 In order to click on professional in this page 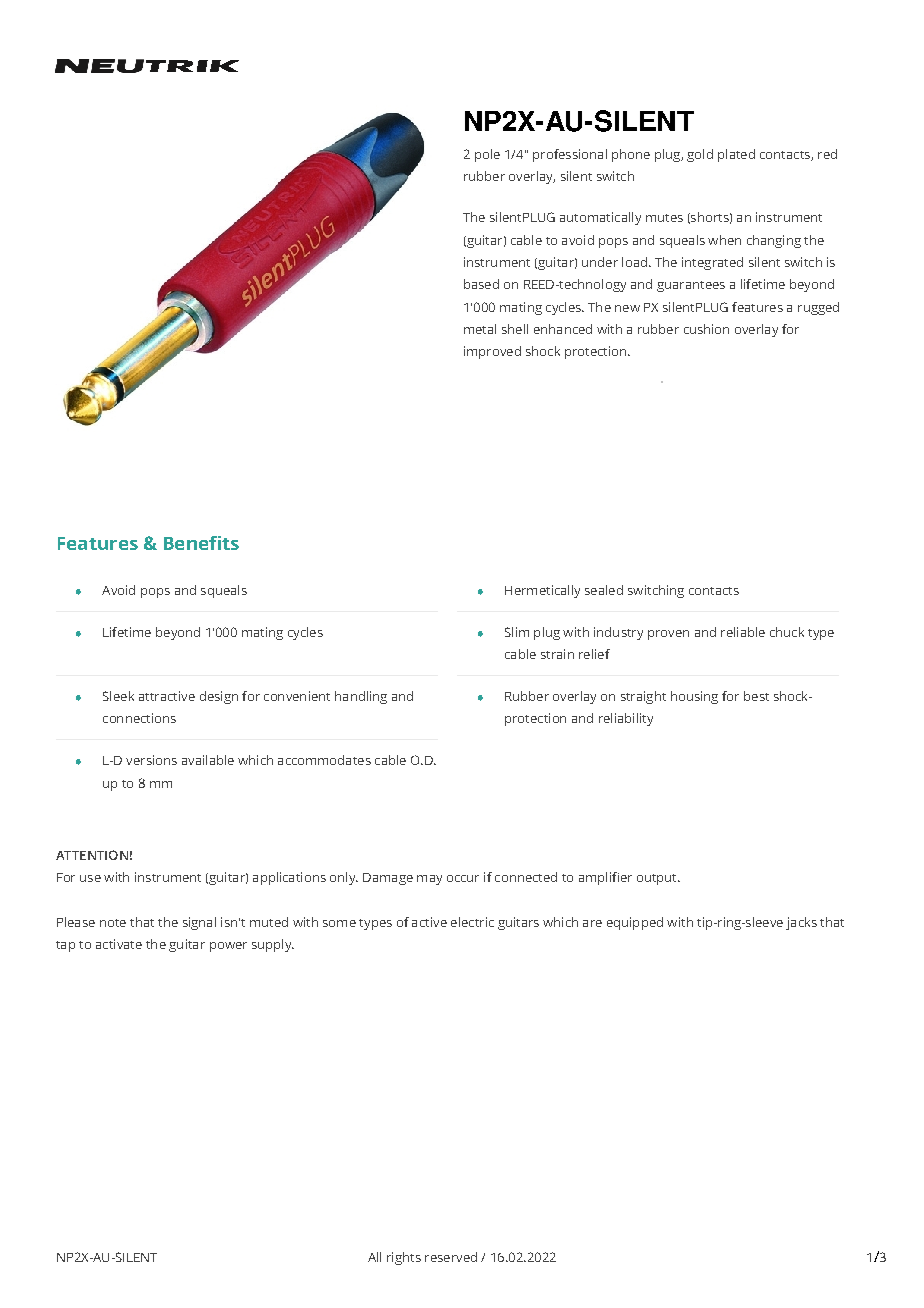, I will do `click(570, 155)`.
